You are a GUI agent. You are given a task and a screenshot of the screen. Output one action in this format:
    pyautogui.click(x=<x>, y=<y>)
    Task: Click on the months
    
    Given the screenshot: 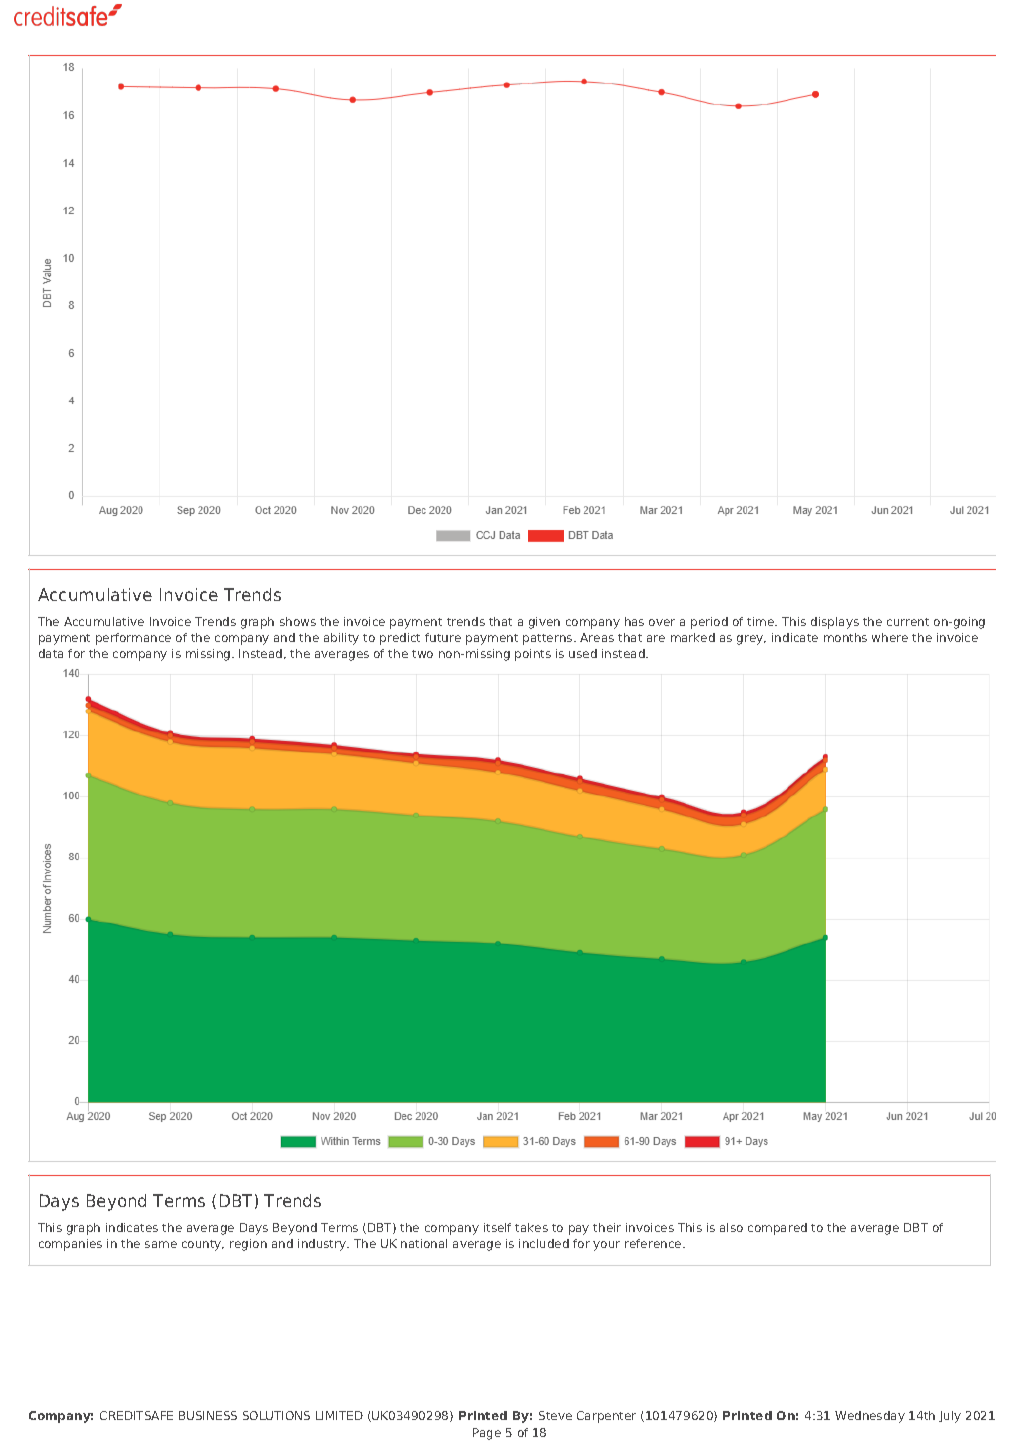 What is the action you would take?
    pyautogui.click(x=845, y=637)
